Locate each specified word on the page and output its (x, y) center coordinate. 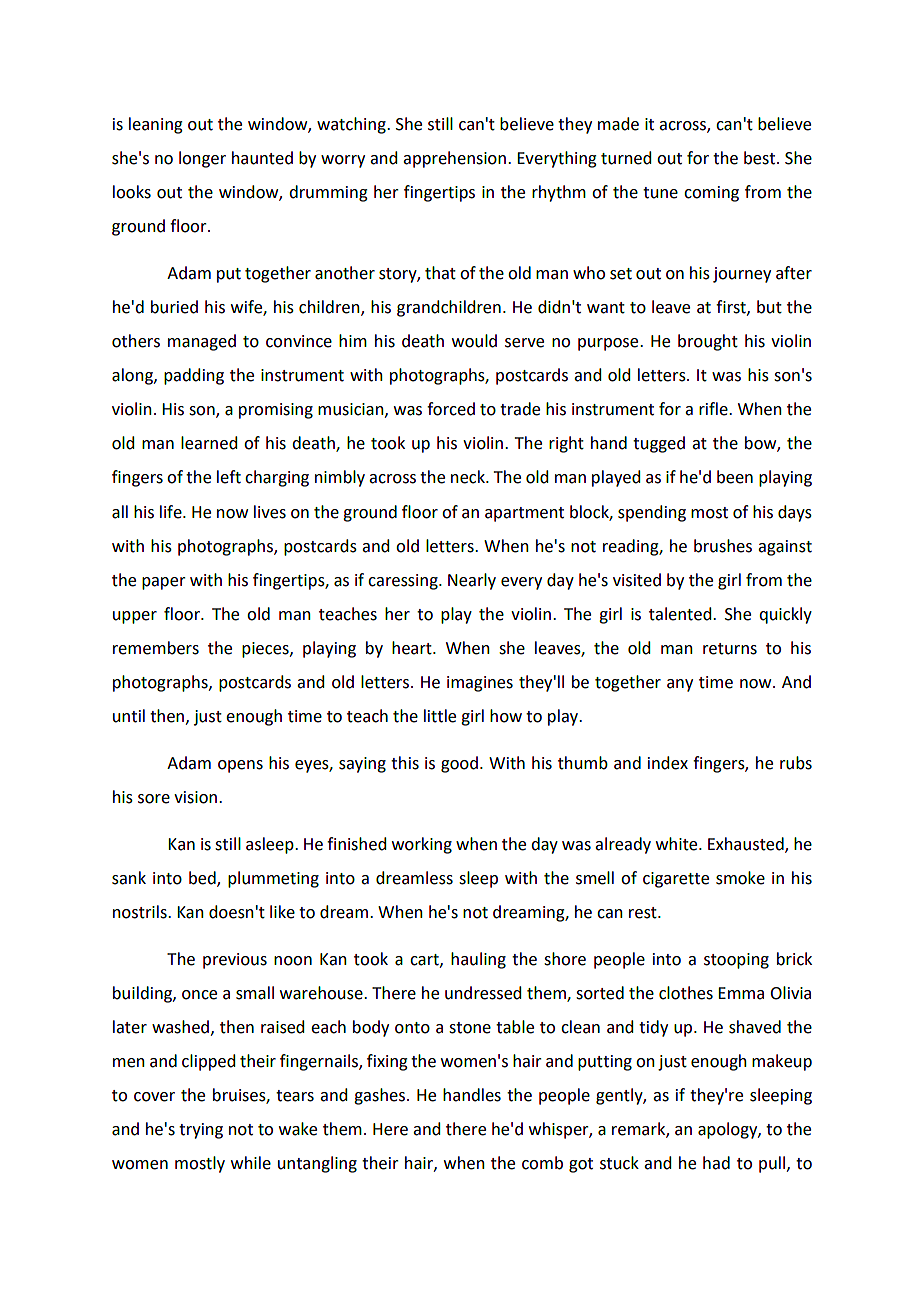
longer (202, 159)
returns (730, 649)
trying (201, 1131)
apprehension (454, 159)
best (761, 158)
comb (542, 1163)
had (716, 1163)
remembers (156, 648)
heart (413, 648)
